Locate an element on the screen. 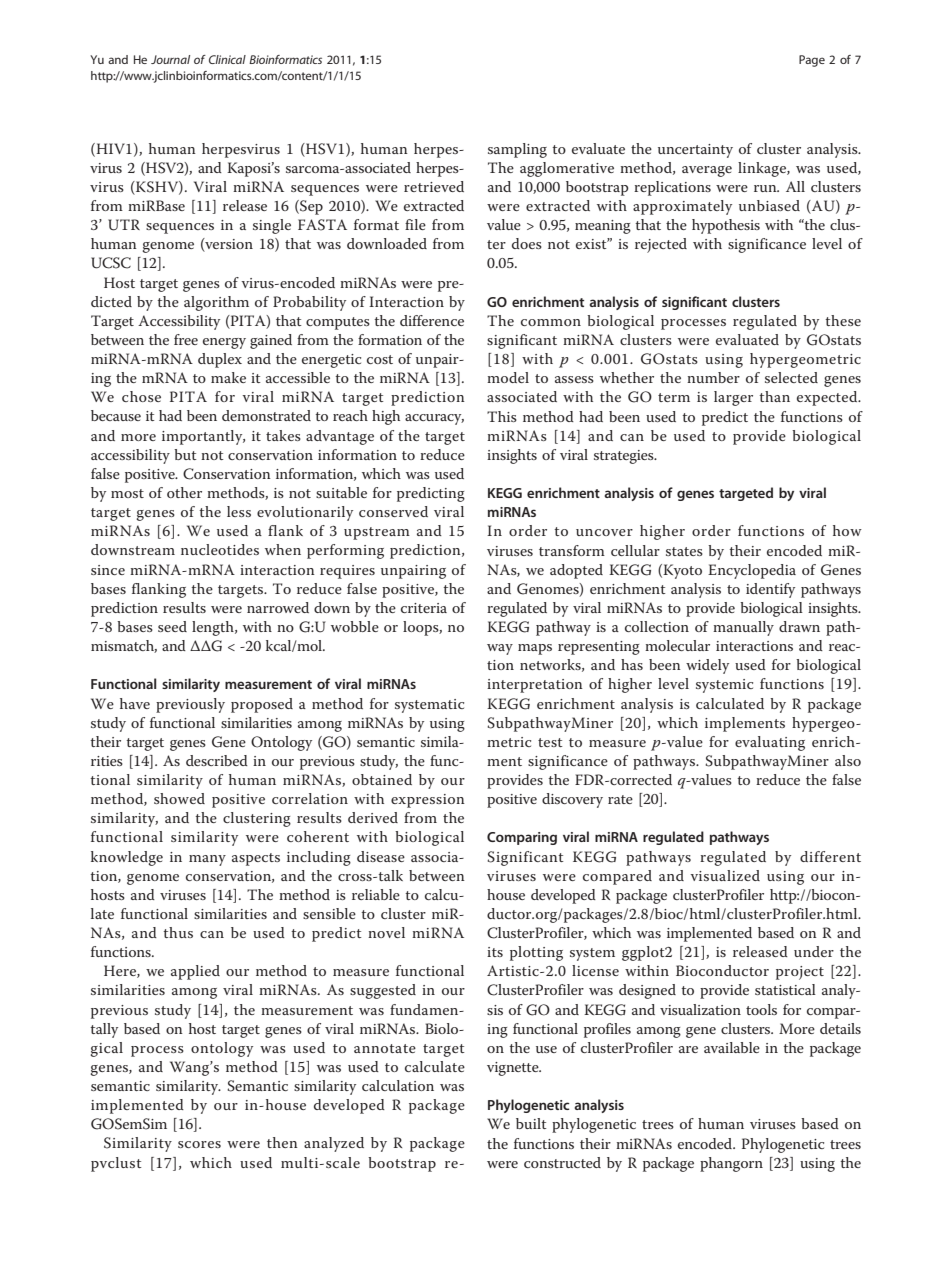  evaluating is located at coordinates (770, 743).
